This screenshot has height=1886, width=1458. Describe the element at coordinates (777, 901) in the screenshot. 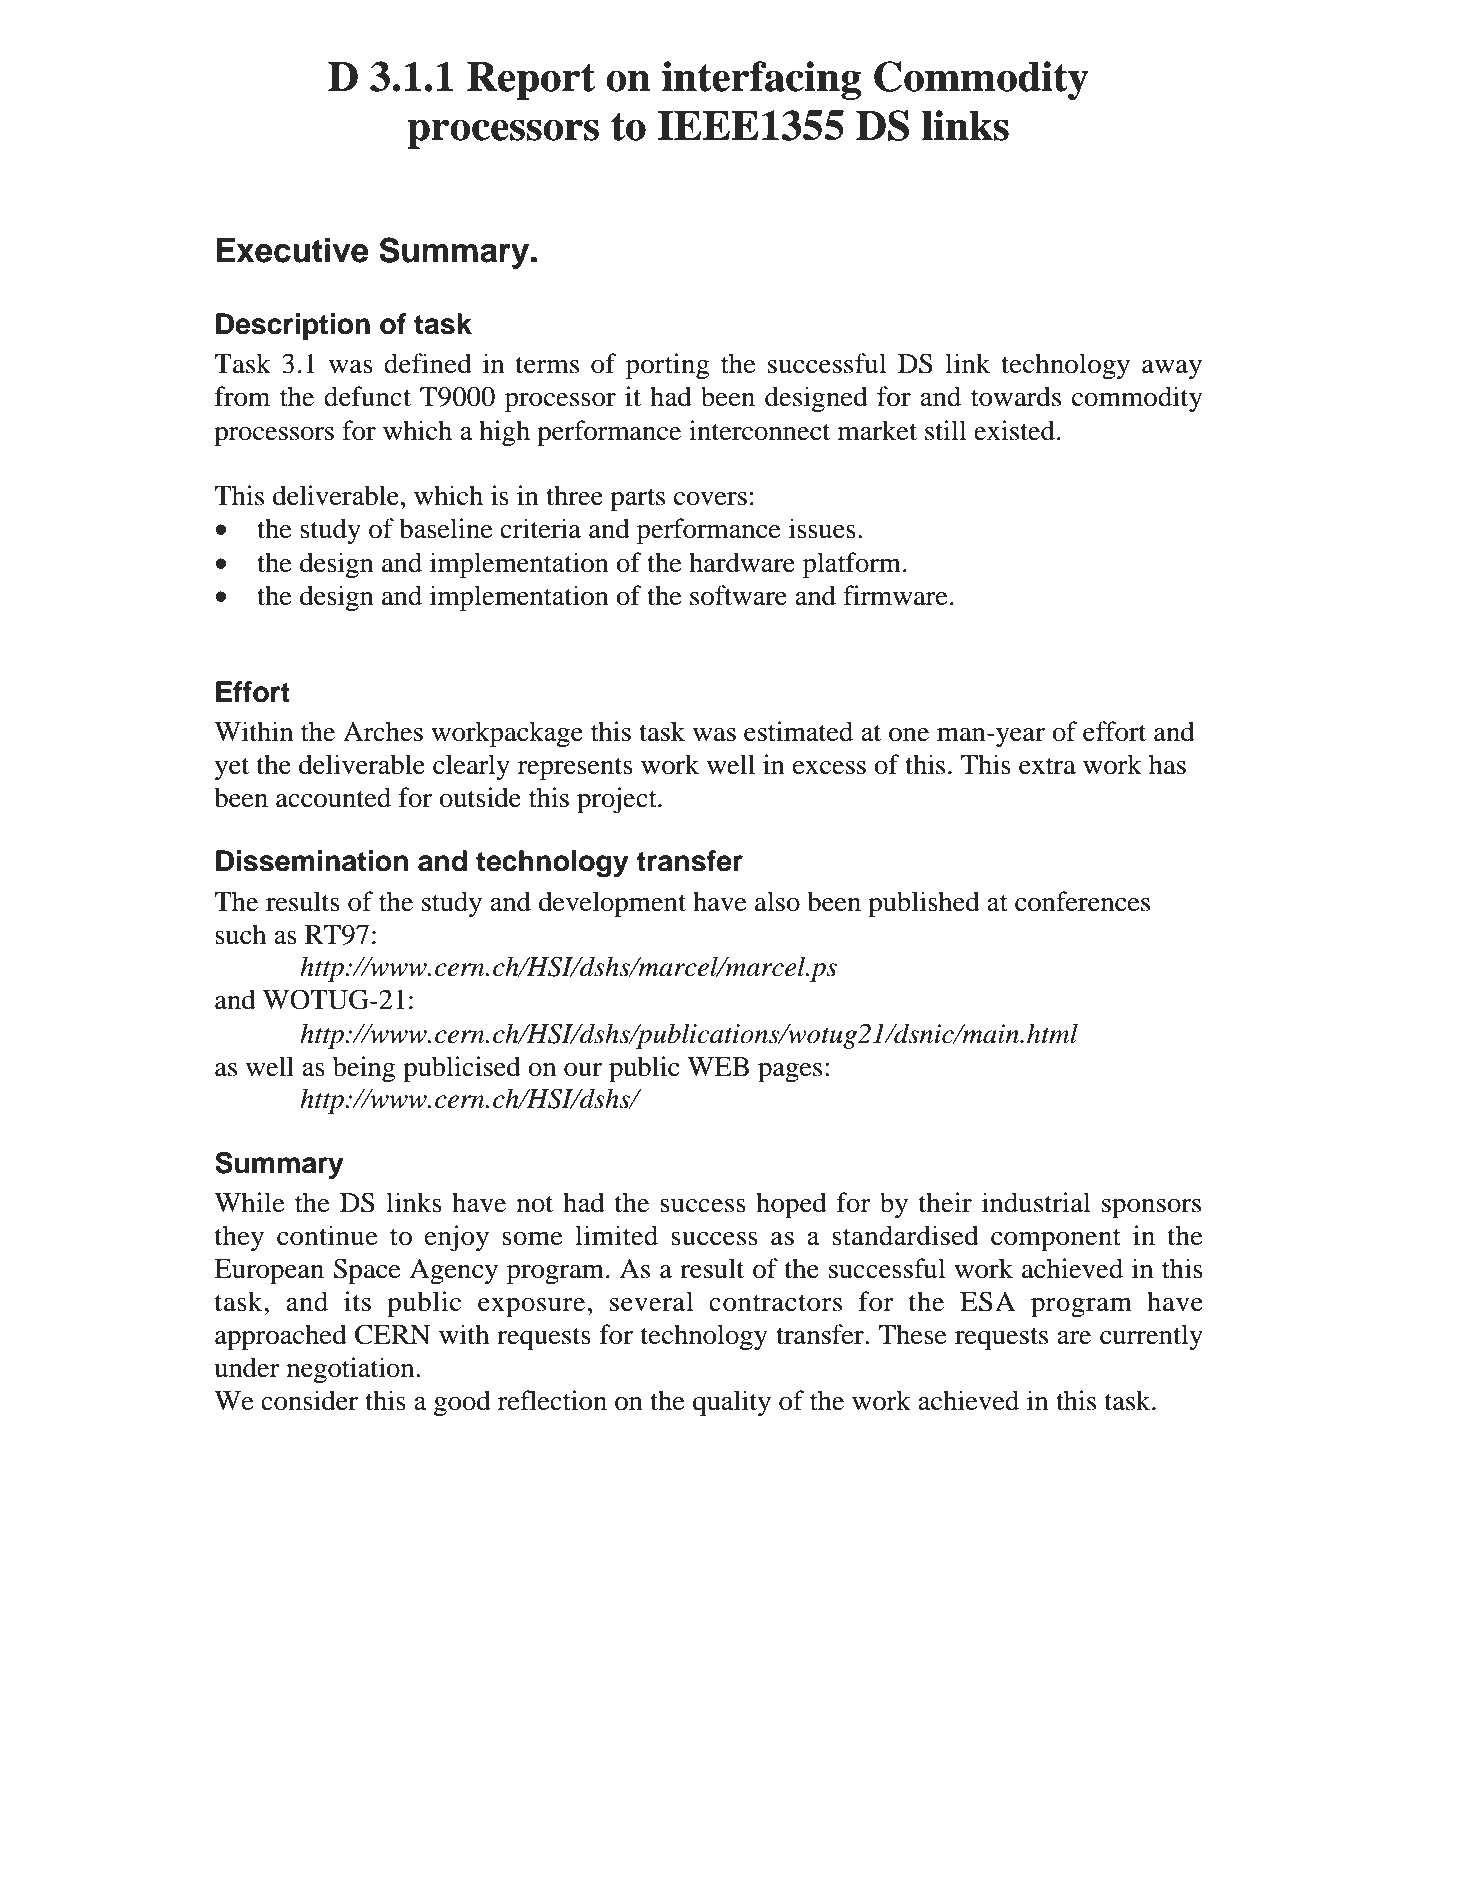

I see `also` at that location.
